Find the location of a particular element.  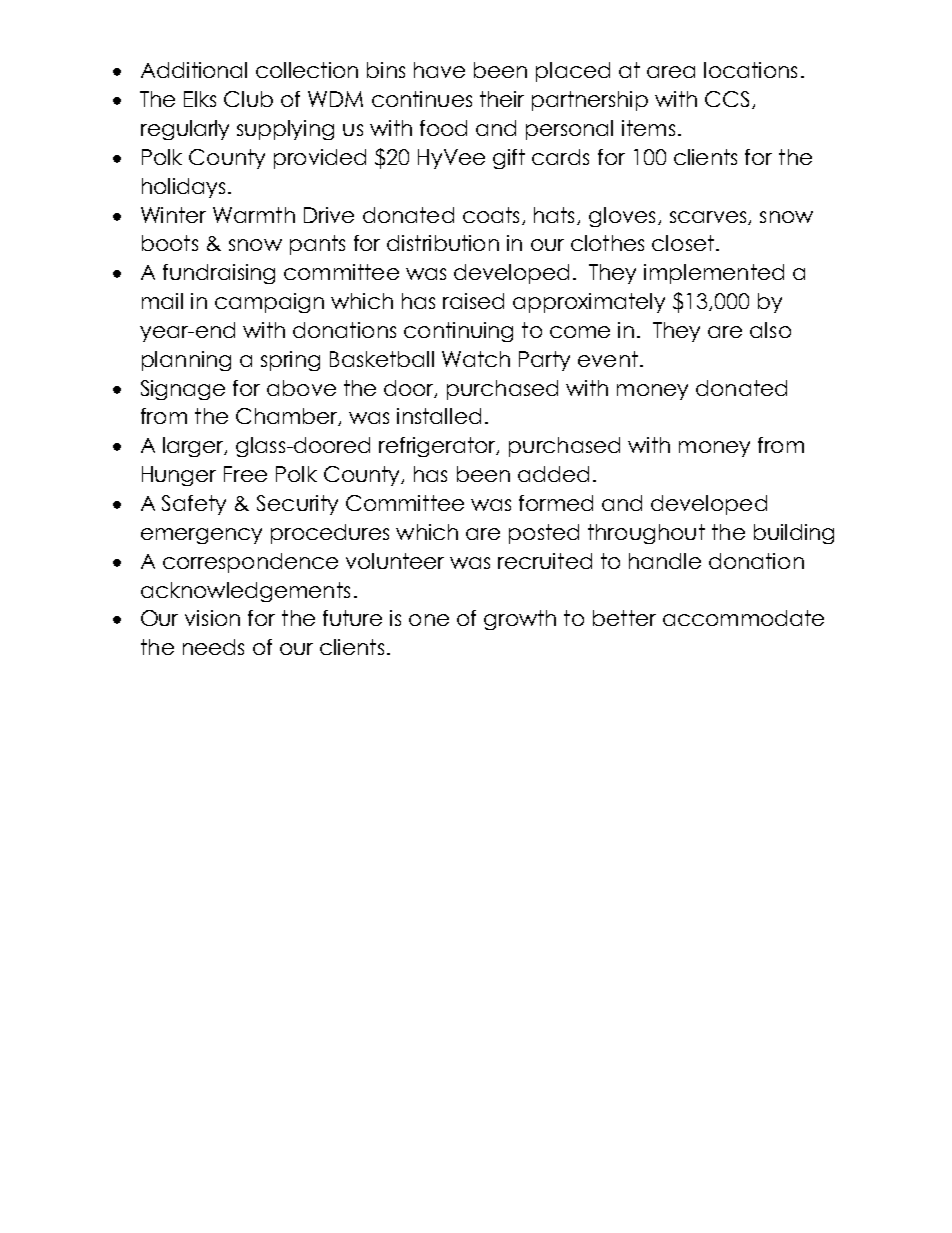

accommodate is located at coordinates (743, 618).
